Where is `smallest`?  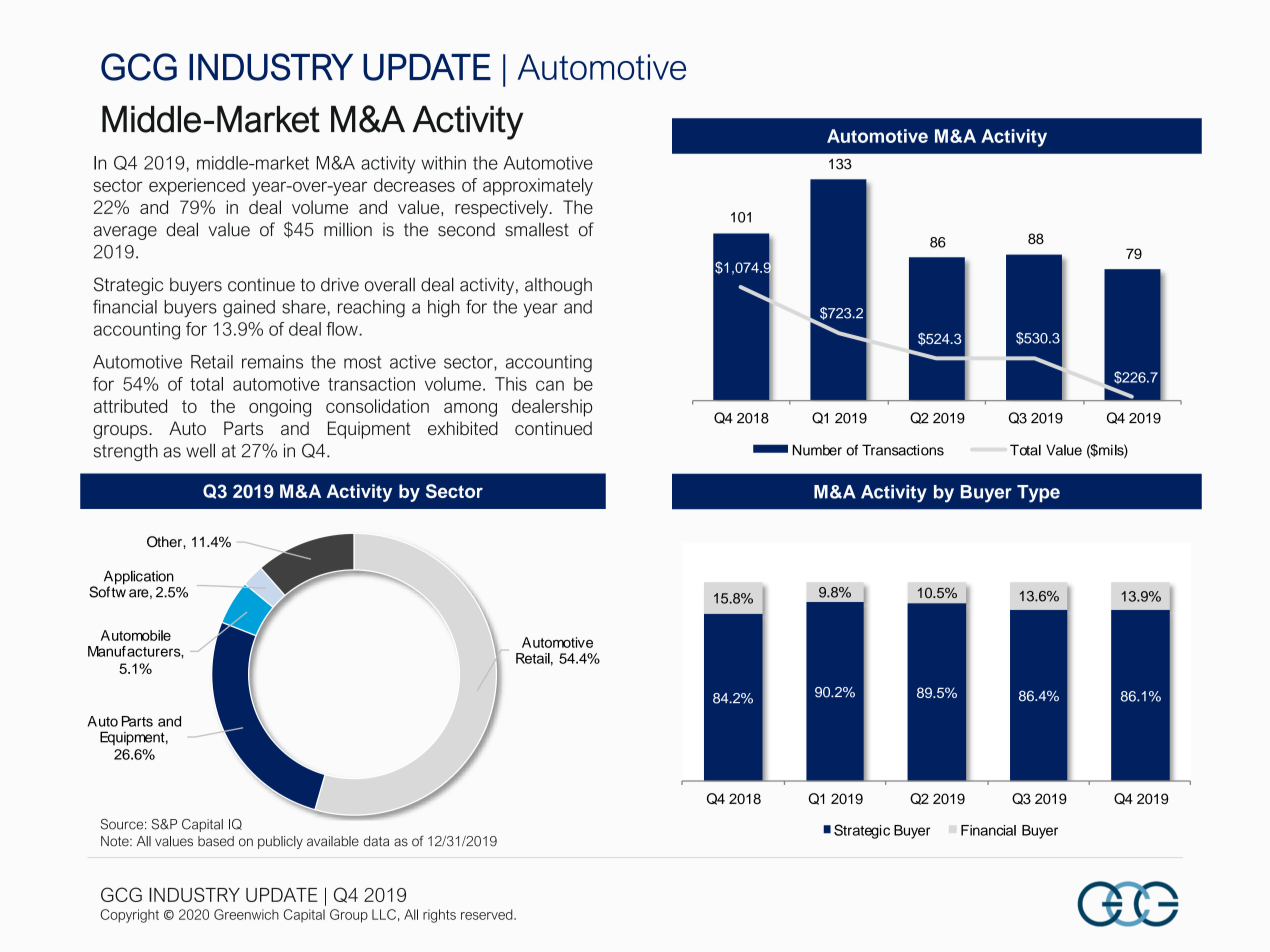
smallest is located at coordinates (537, 229).
